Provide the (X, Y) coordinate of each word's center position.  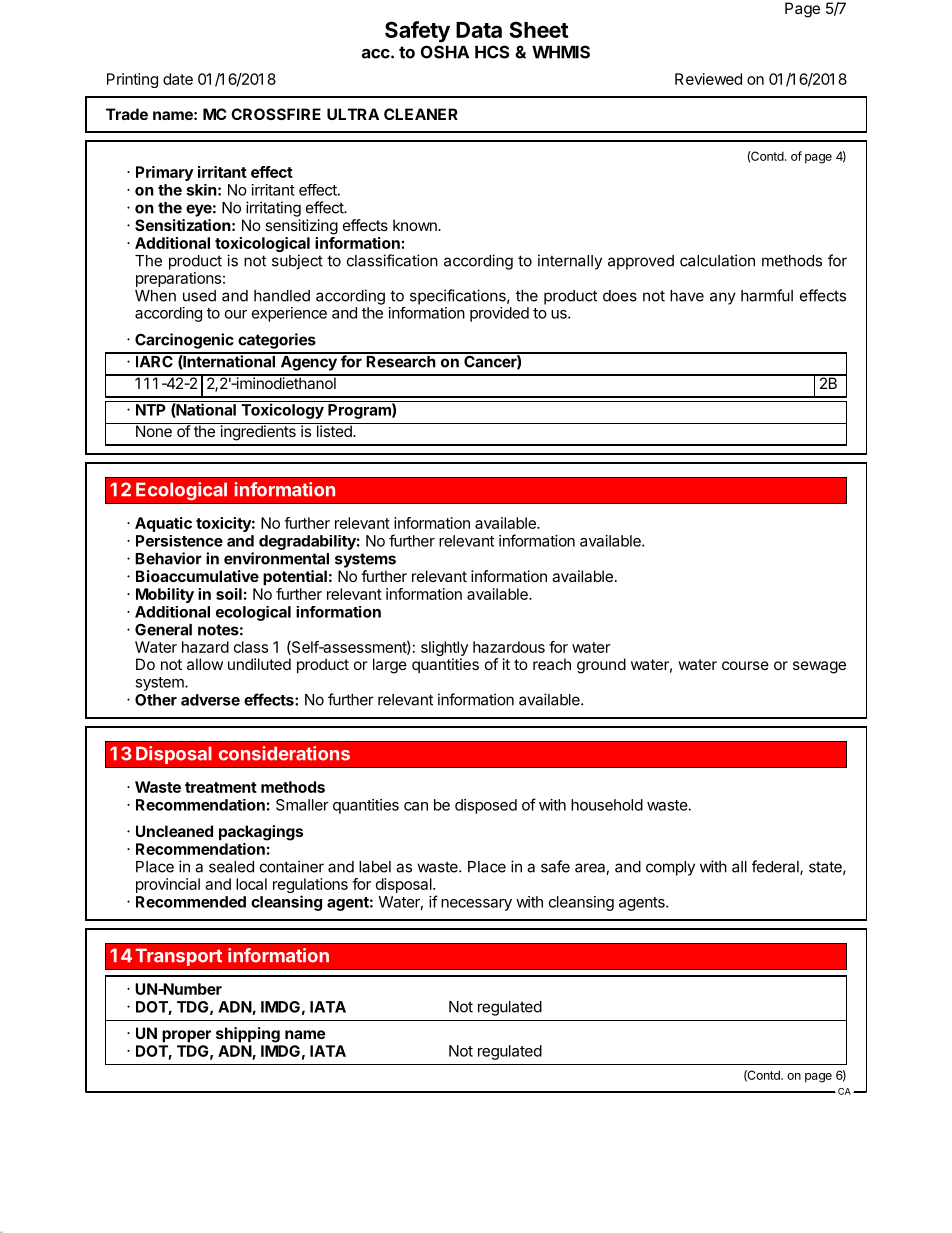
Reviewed (708, 79)
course (745, 665)
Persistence (179, 541)
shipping (248, 1035)
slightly (444, 650)
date (178, 79)
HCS (492, 52)
